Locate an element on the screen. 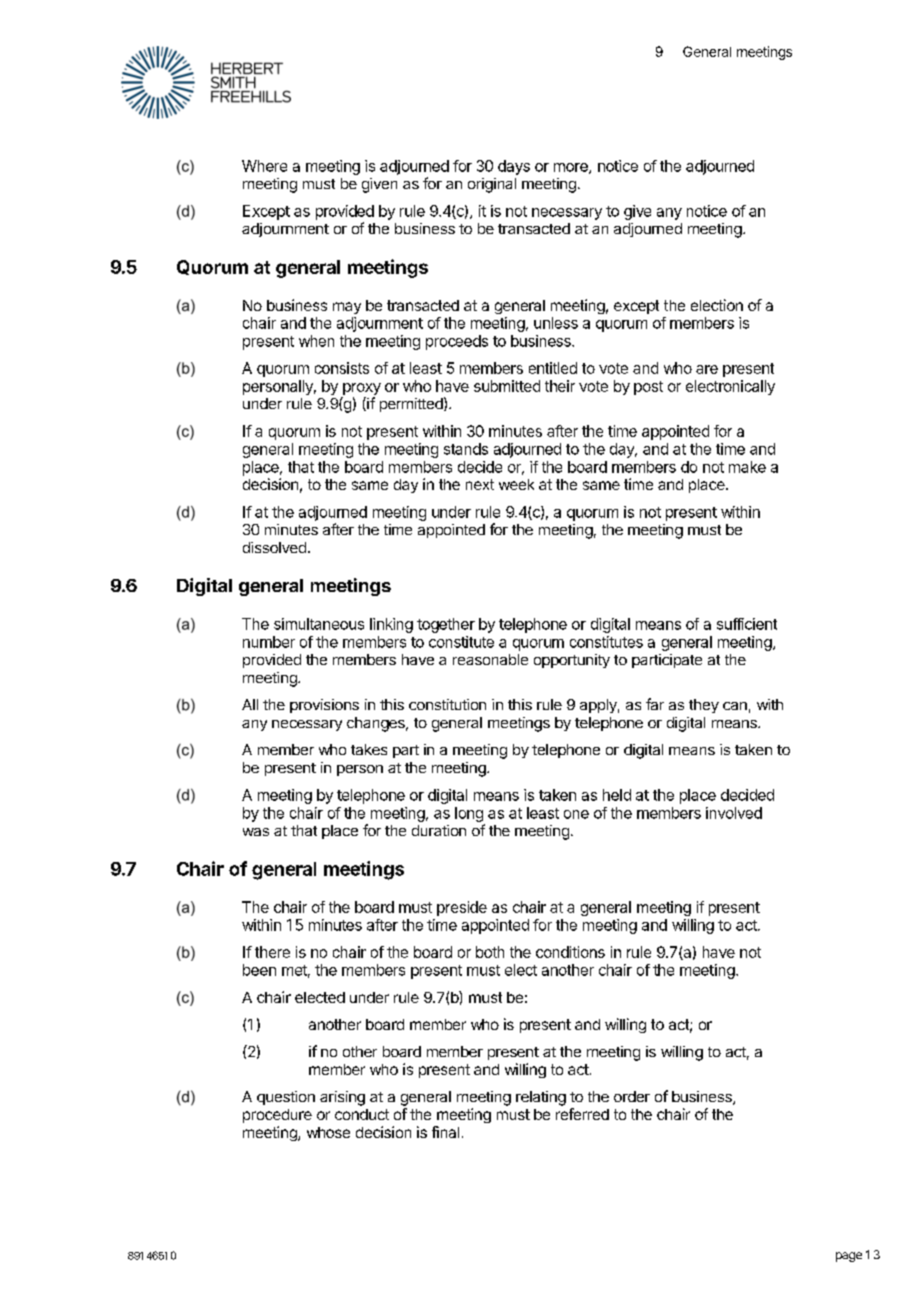 The height and width of the screenshot is (1307, 924). make is located at coordinates (747, 467).
